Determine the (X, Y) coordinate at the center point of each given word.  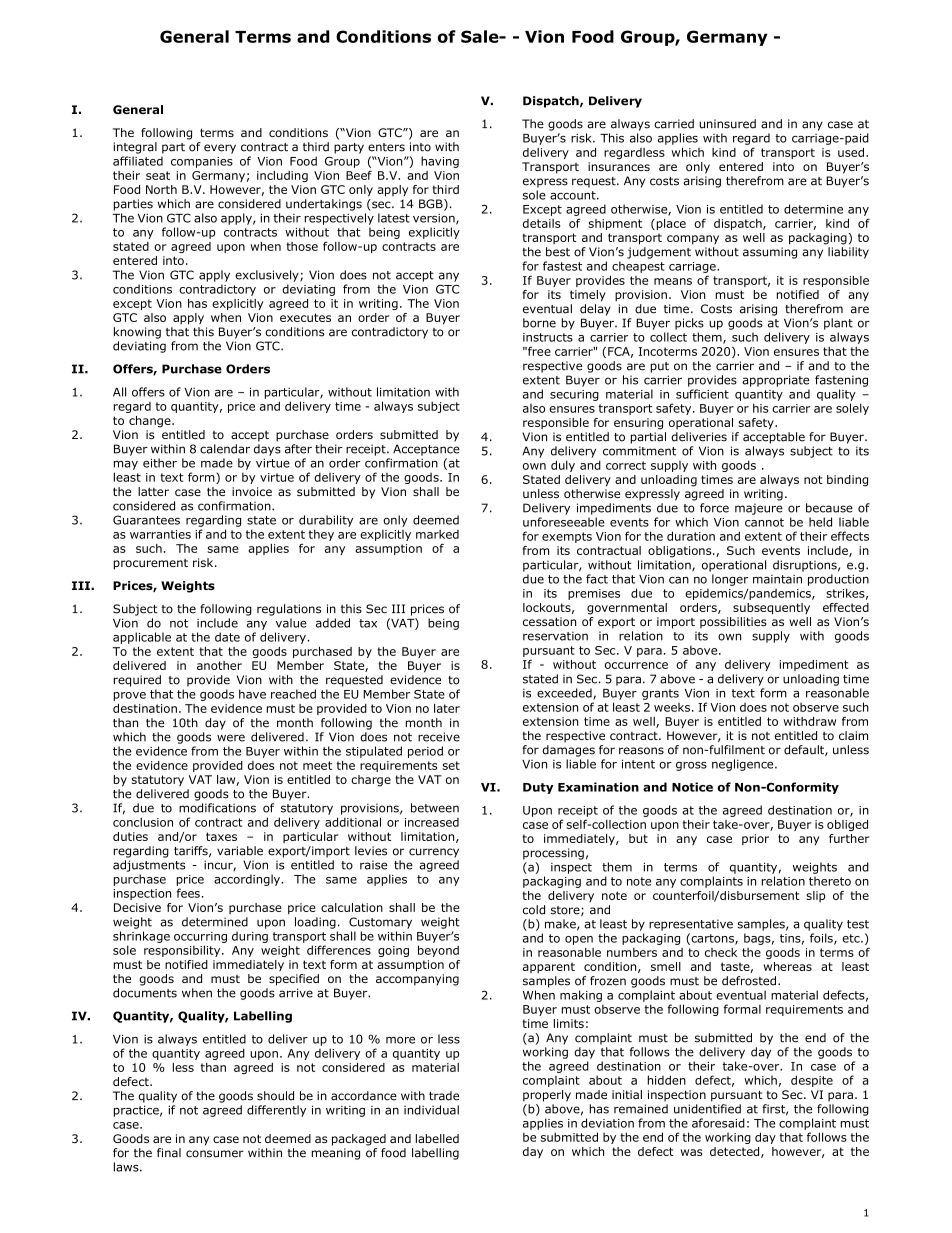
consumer (215, 1154)
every (220, 149)
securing (574, 395)
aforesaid (718, 1123)
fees (188, 893)
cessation (549, 621)
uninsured (727, 124)
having (440, 162)
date (227, 637)
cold (534, 910)
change (151, 422)
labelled (437, 1138)
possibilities (733, 623)
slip (815, 896)
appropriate (775, 381)
